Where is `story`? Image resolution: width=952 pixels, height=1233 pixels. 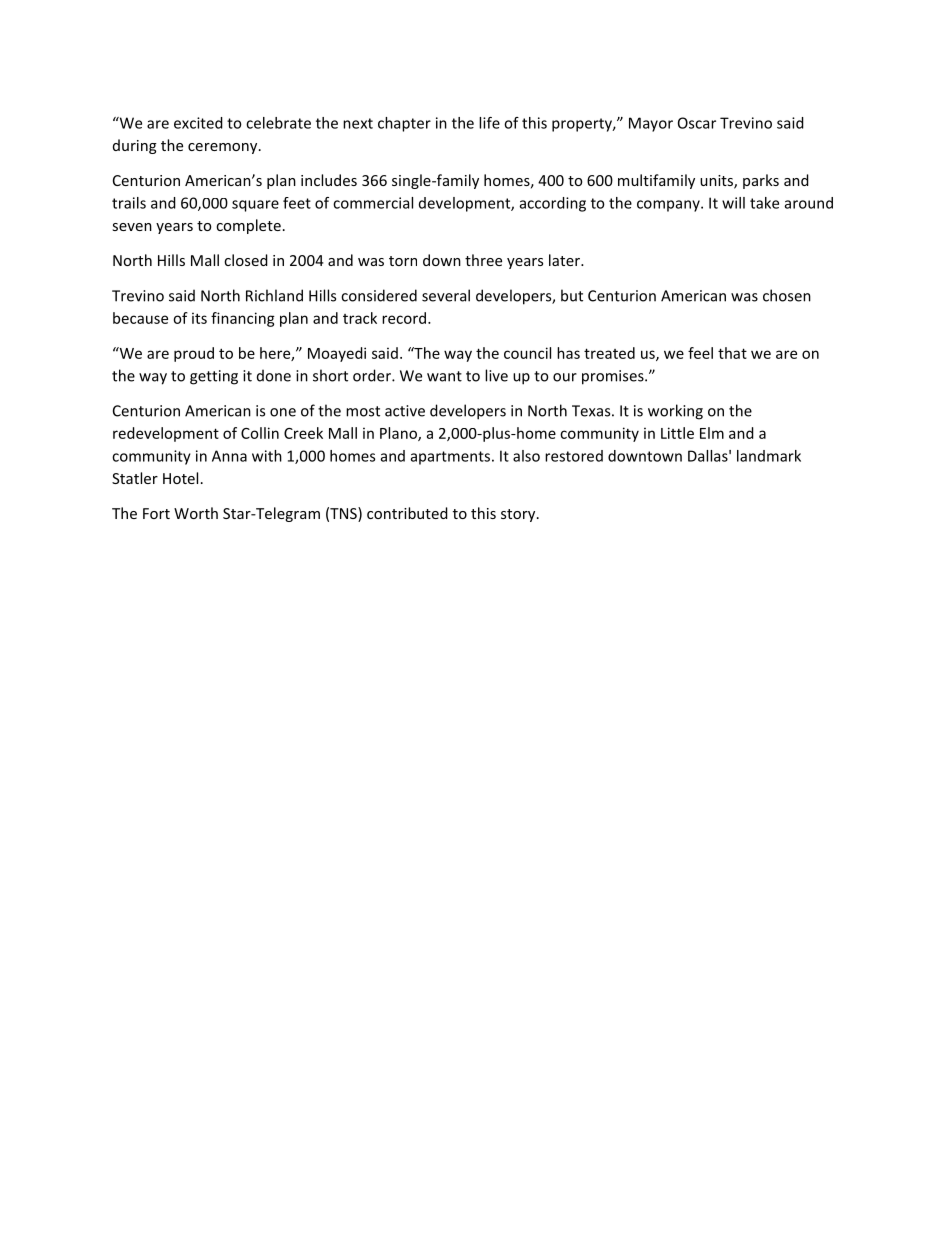 story is located at coordinates (519, 515).
